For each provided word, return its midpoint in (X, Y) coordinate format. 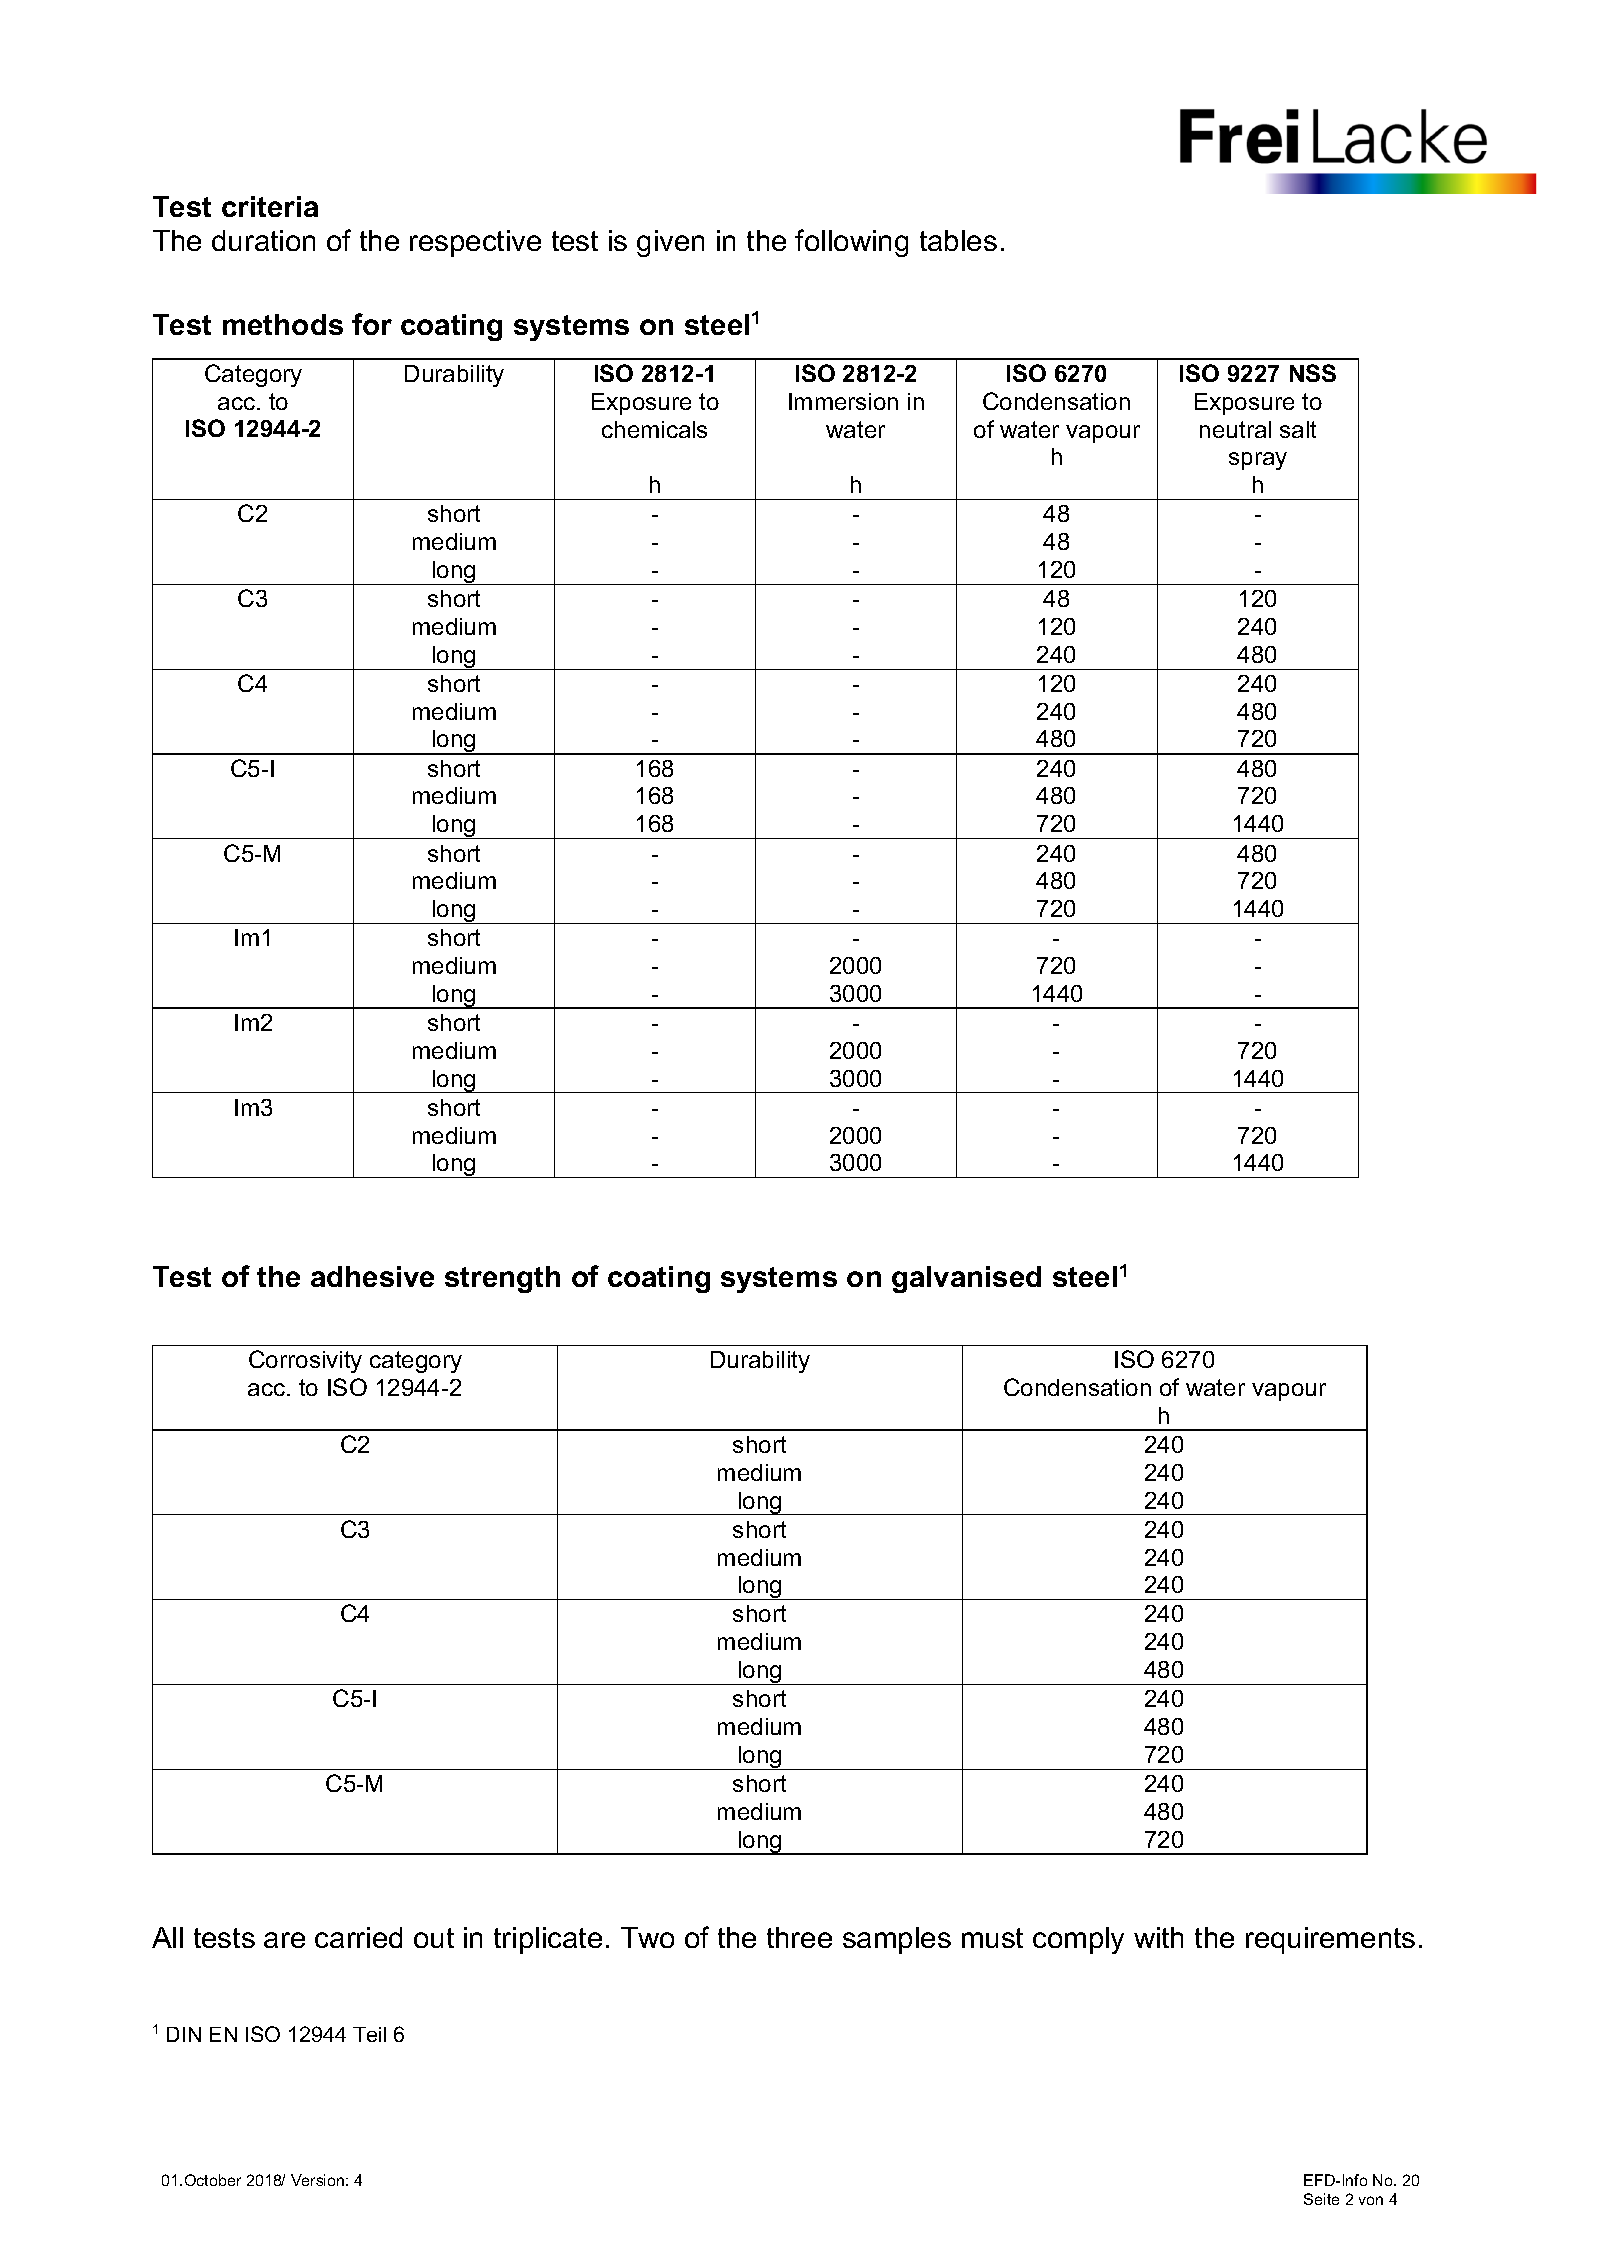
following (851, 243)
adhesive (372, 1276)
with (1158, 1937)
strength (502, 1279)
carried (358, 1937)
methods (283, 324)
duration (263, 240)
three (799, 1937)
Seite (1321, 2199)
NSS (1313, 373)
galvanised (966, 1279)
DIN (184, 2034)
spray (1258, 461)
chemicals (654, 429)
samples (897, 1940)
